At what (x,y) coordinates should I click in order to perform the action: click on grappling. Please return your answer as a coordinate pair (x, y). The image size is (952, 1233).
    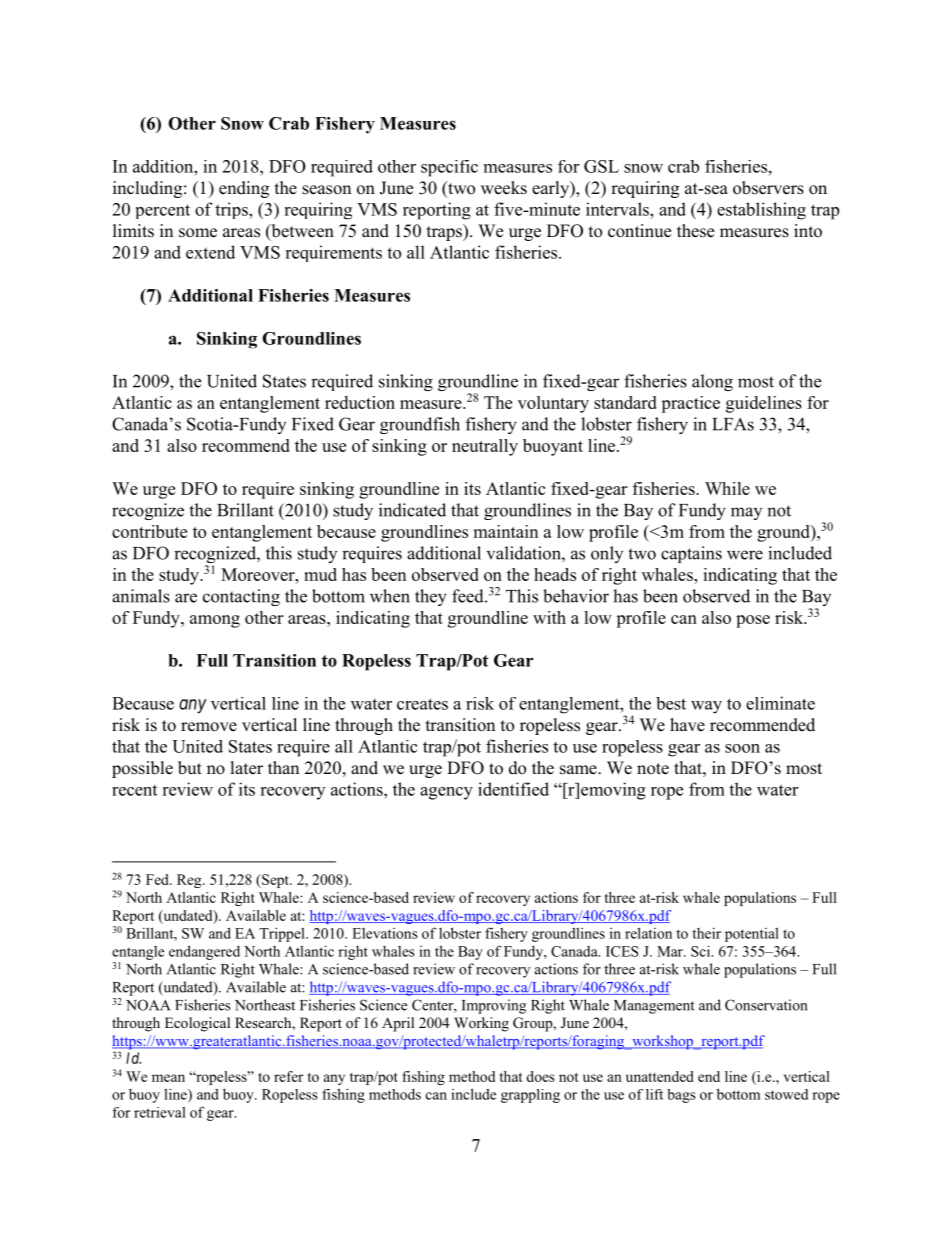
    Looking at the image, I should click on (530, 1096).
